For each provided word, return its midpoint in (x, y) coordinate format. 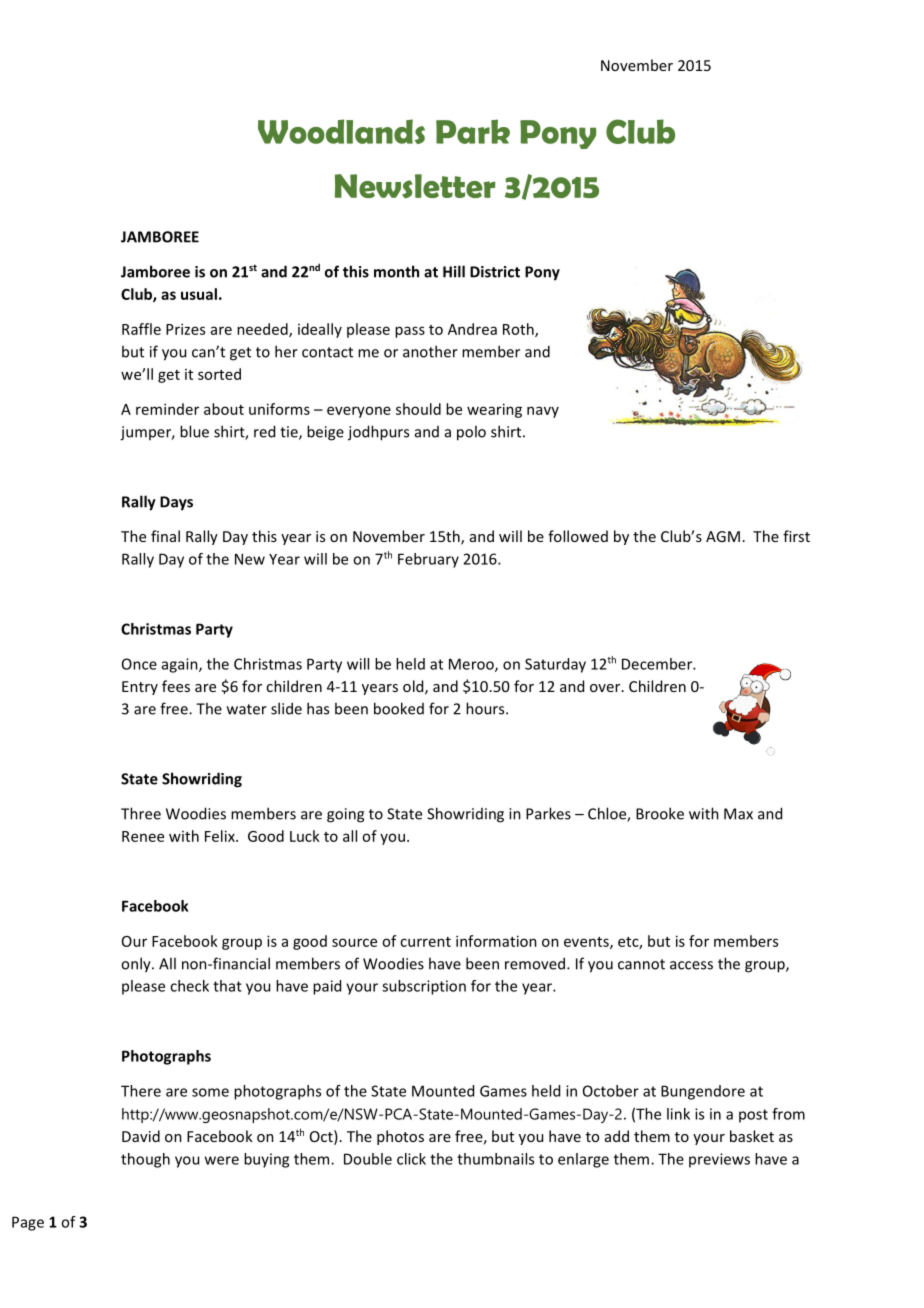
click (411, 1159)
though (145, 1160)
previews (719, 1160)
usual (199, 294)
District (495, 272)
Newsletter (415, 186)
